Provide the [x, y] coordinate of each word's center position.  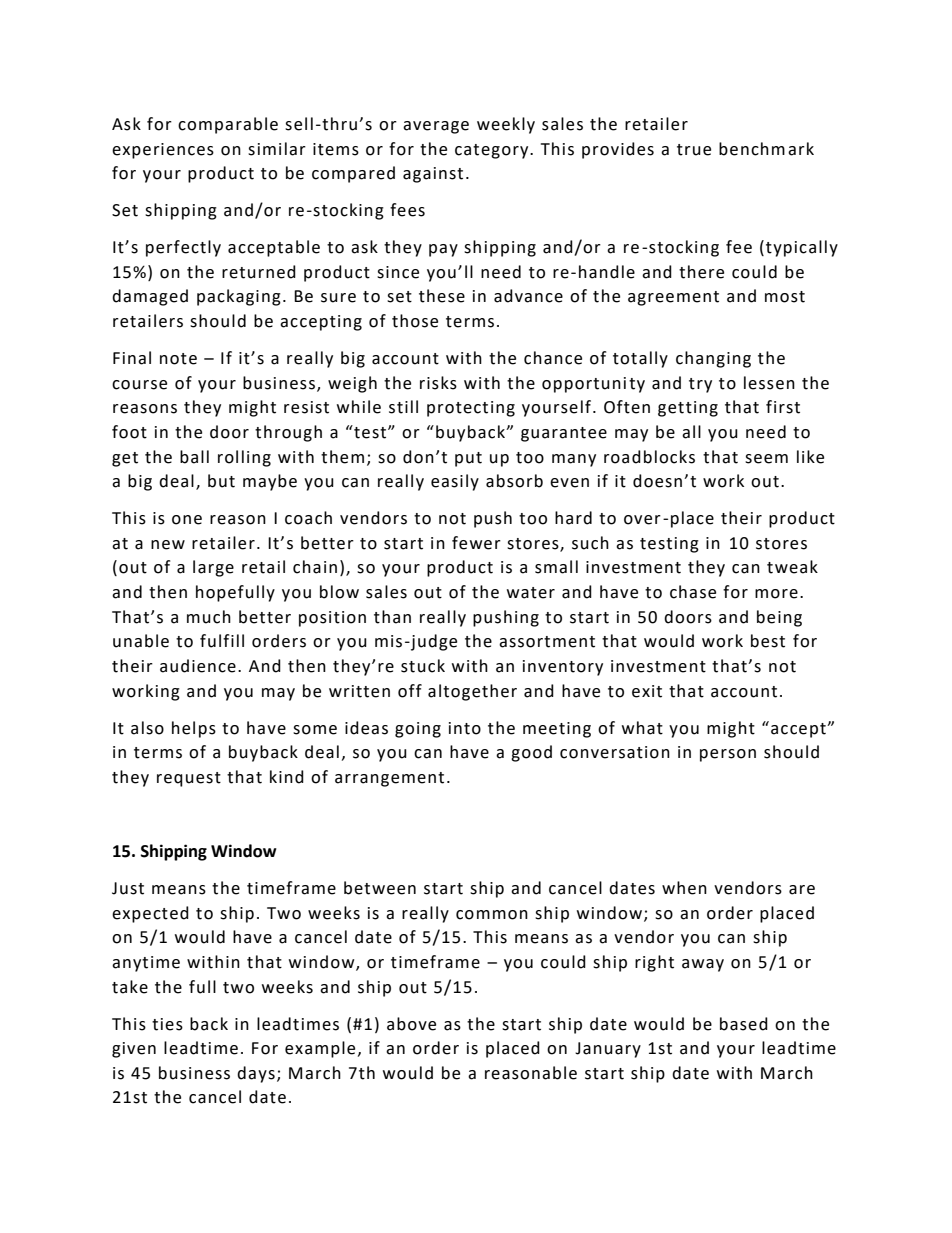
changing [713, 359]
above [411, 1024]
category [493, 151]
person [728, 755]
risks [438, 383]
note [178, 359]
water [531, 593]
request [189, 779]
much [209, 617]
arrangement [389, 779]
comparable [228, 125]
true [694, 150]
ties [167, 1024]
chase [693, 592]
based [744, 1024]
